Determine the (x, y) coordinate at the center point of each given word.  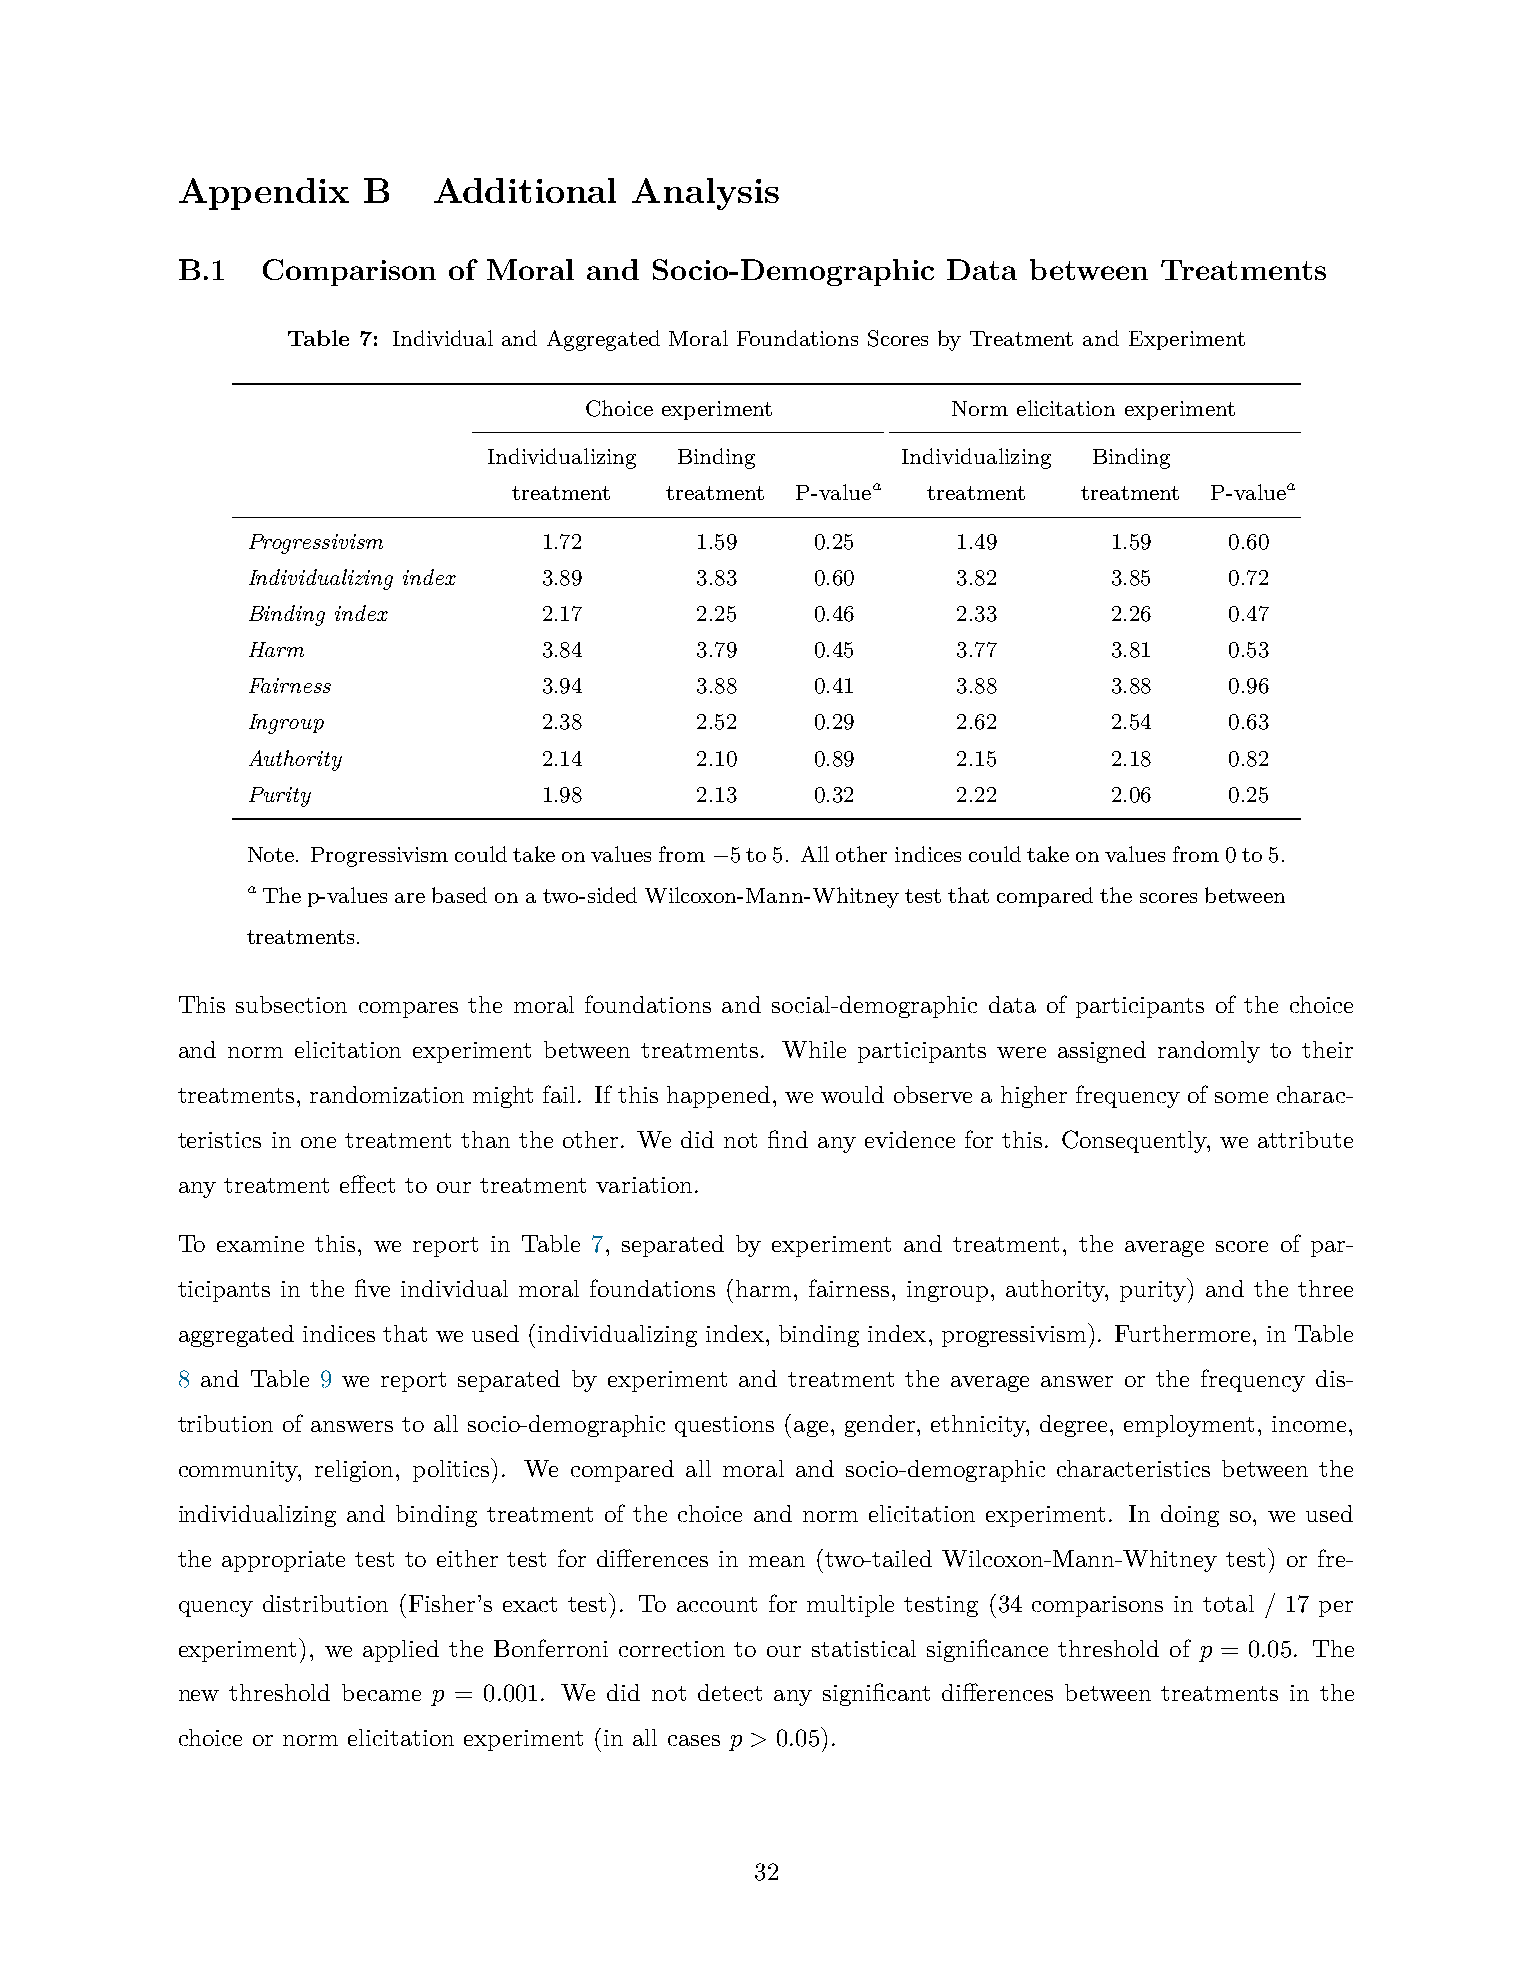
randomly (1209, 1052)
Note (271, 854)
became (381, 1692)
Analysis (705, 194)
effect (367, 1184)
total (1228, 1603)
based (459, 895)
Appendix (264, 194)
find (788, 1139)
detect (730, 1692)
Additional (525, 190)
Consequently (1135, 1141)
